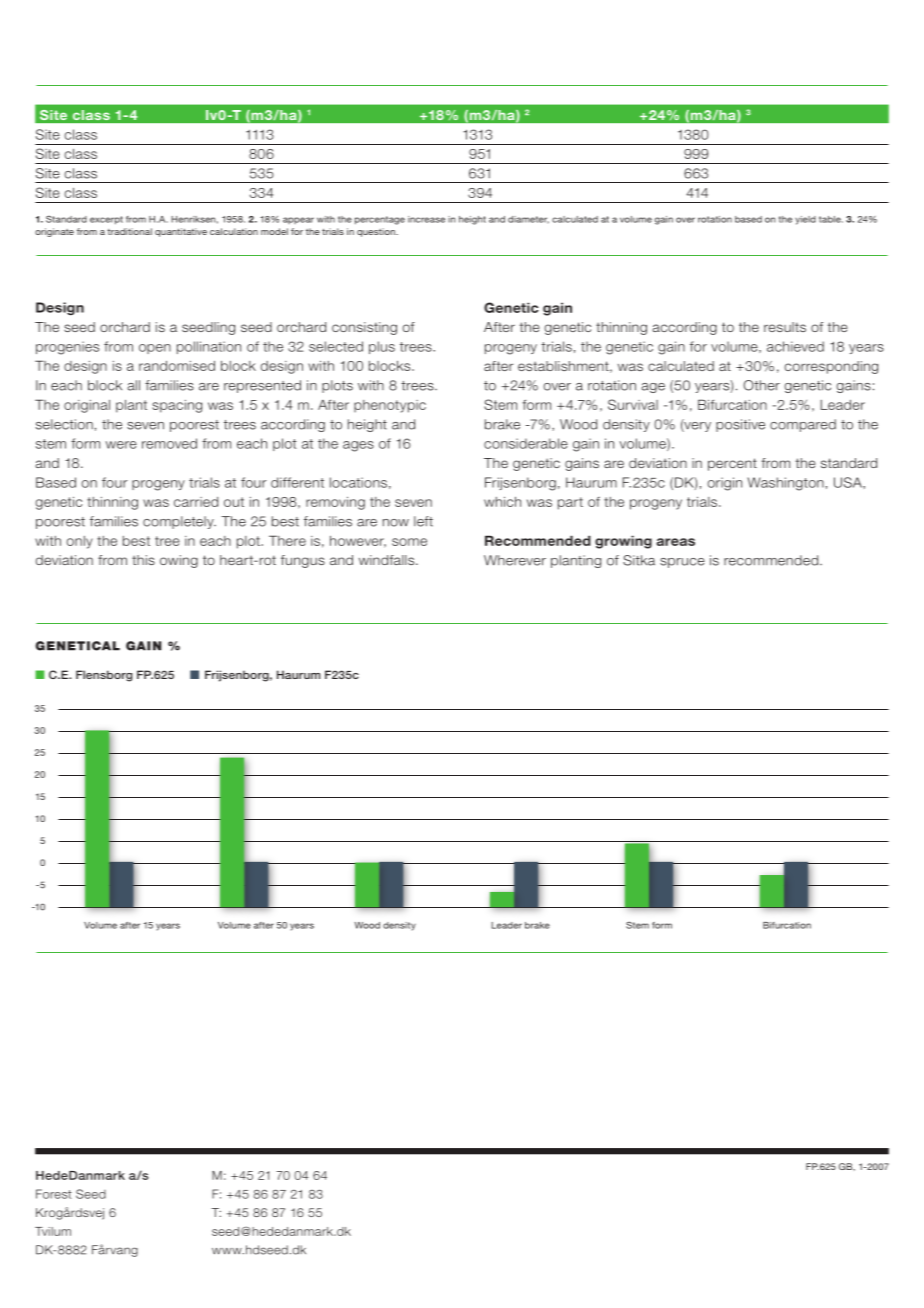 This screenshot has height=1308, width=924. Describe the element at coordinates (129, 231) in the screenshot. I see `traditional` at that location.
